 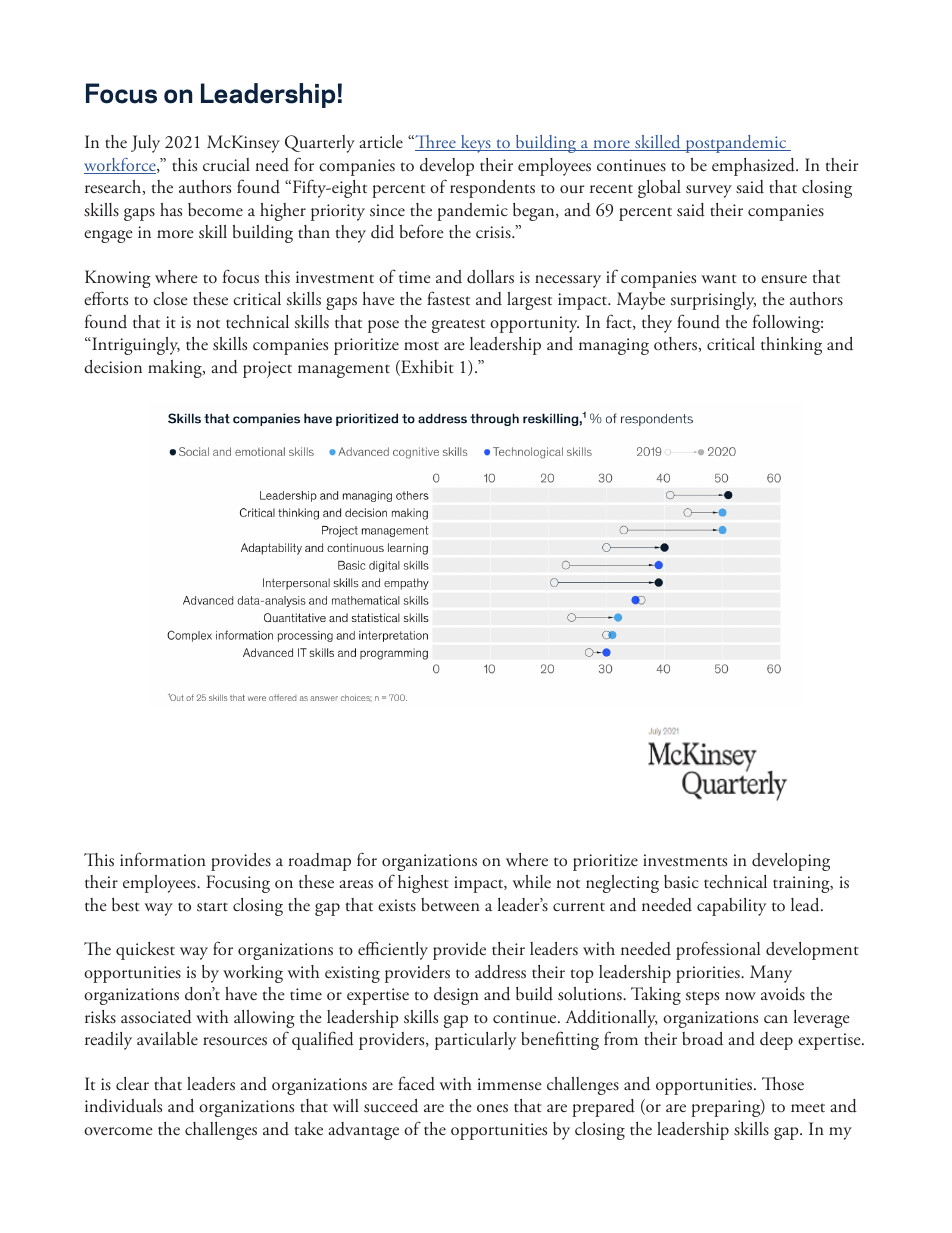 I want to click on making, so click(x=176, y=369).
